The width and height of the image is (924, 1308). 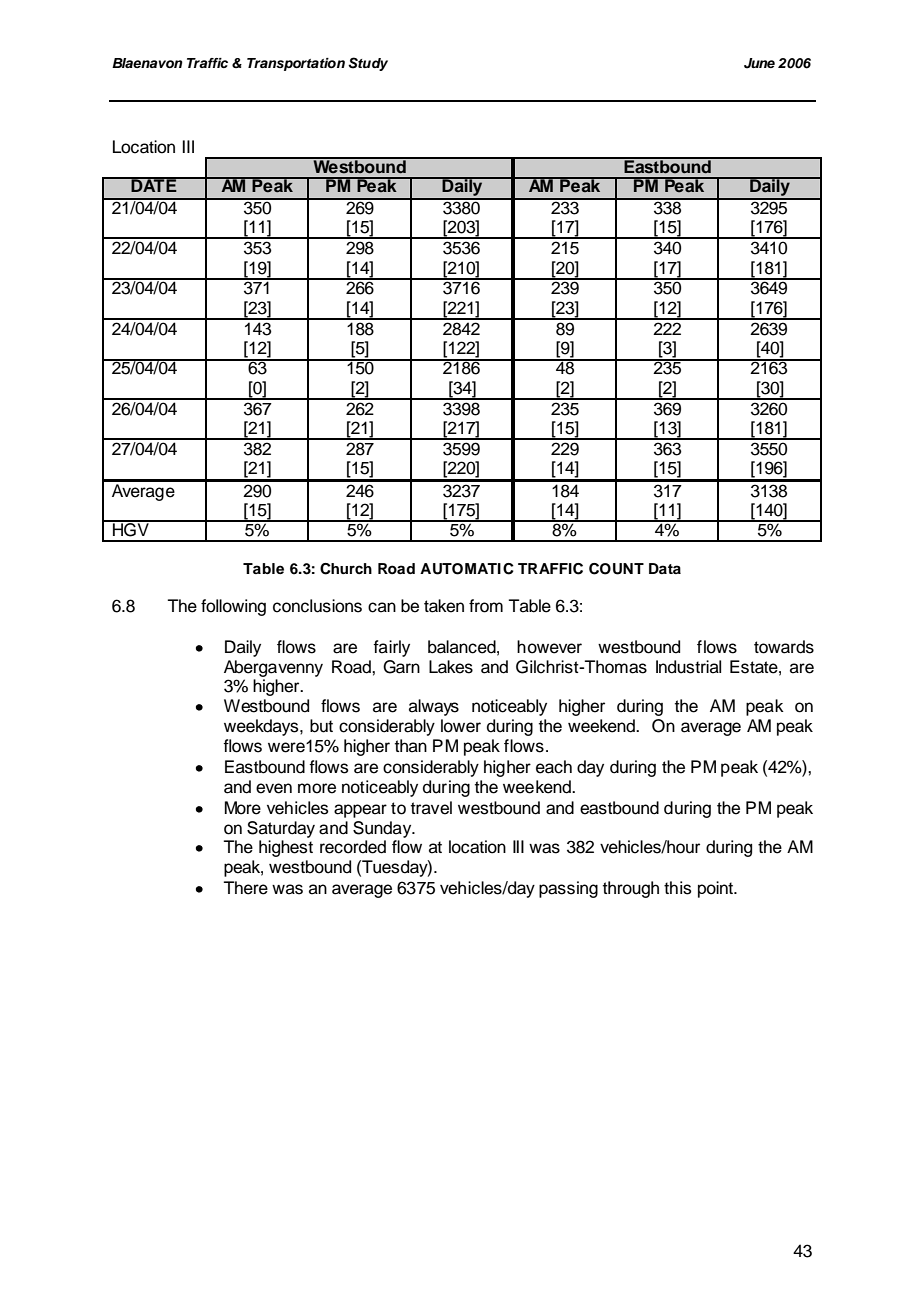 What do you see at coordinates (368, 64) in the image?
I see `Study` at bounding box center [368, 64].
